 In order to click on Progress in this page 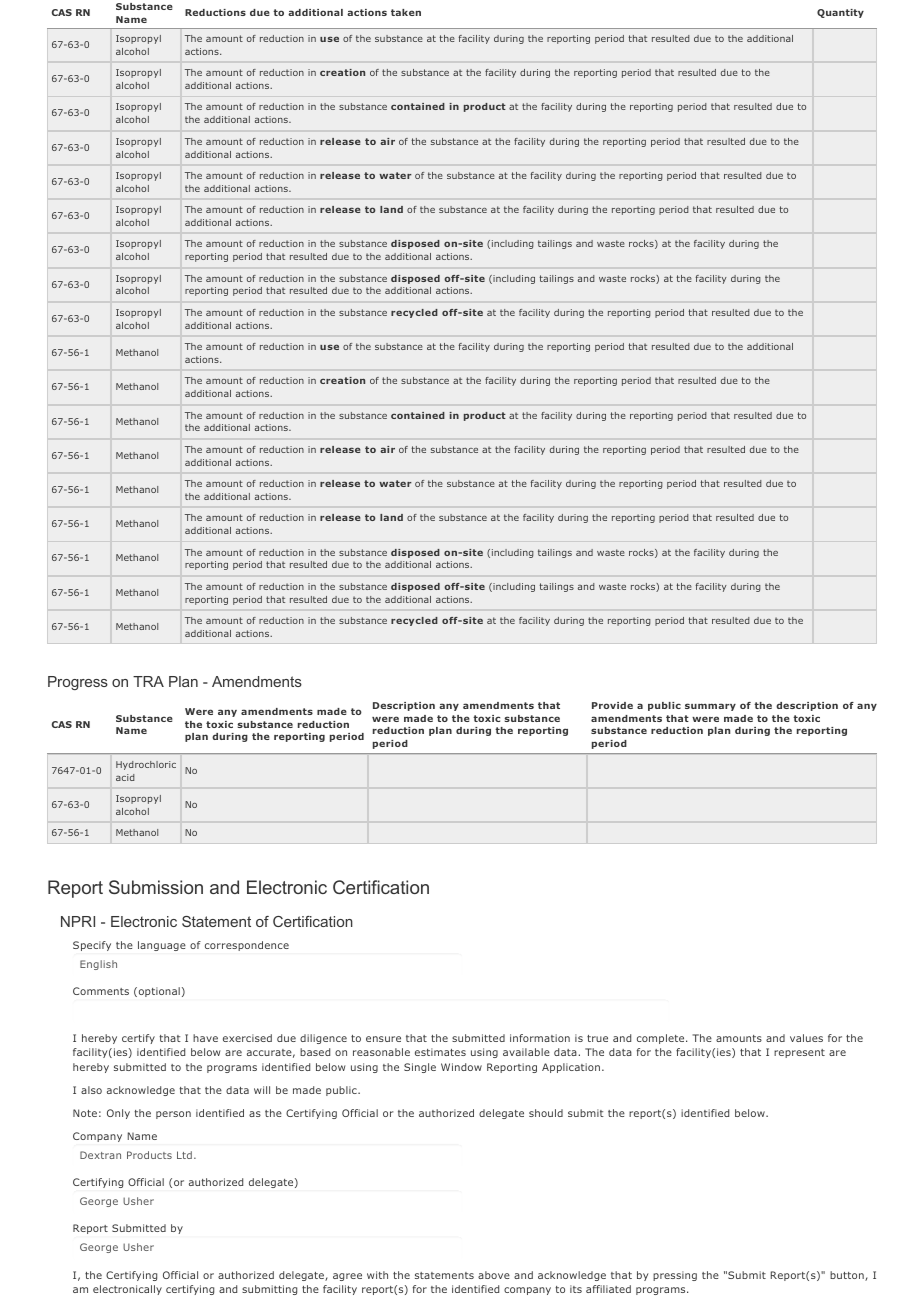, I will do `click(78, 683)`.
